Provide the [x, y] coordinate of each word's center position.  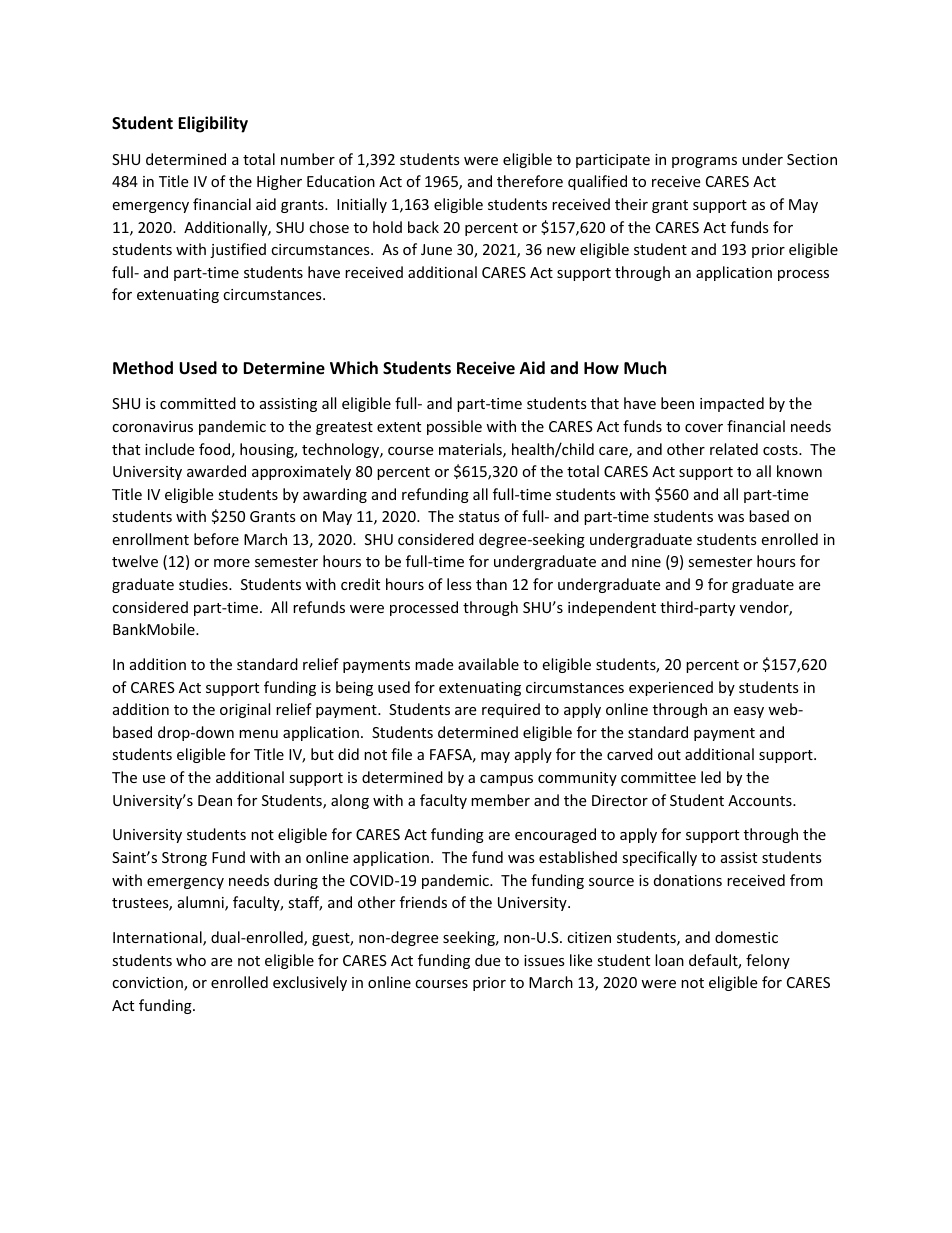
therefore [530, 181]
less [459, 584]
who [191, 960]
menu [258, 734]
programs [704, 162]
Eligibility [213, 124]
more [232, 563]
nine [646, 561]
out [669, 755]
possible [454, 427]
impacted [732, 404]
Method [143, 368]
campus [506, 780]
